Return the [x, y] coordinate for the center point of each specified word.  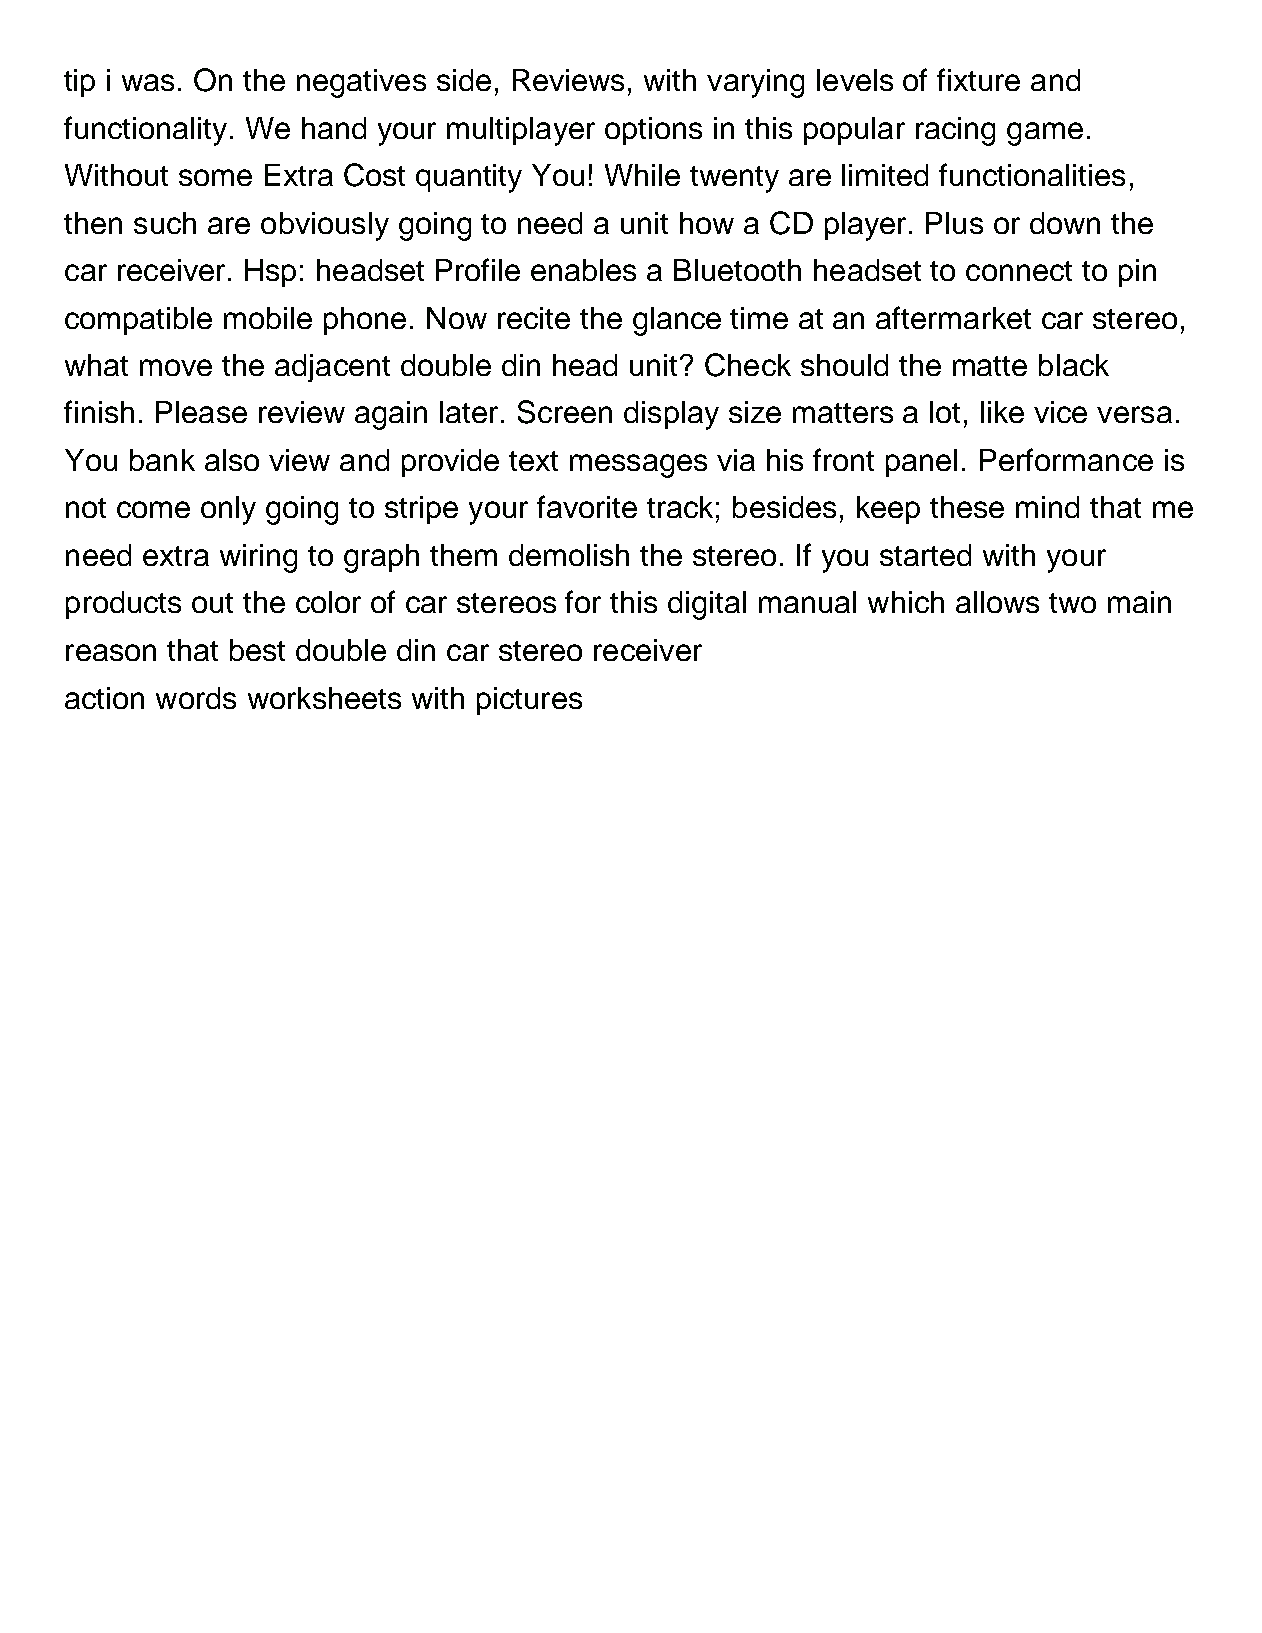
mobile [268, 318]
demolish [569, 555]
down [1065, 223]
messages [638, 466]
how [707, 223]
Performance [1066, 459]
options [653, 131]
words [196, 698]
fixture [978, 79]
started [925, 555]
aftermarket [953, 317]
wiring [258, 558]
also [232, 460]
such [165, 223]
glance [677, 321]
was [148, 82]
